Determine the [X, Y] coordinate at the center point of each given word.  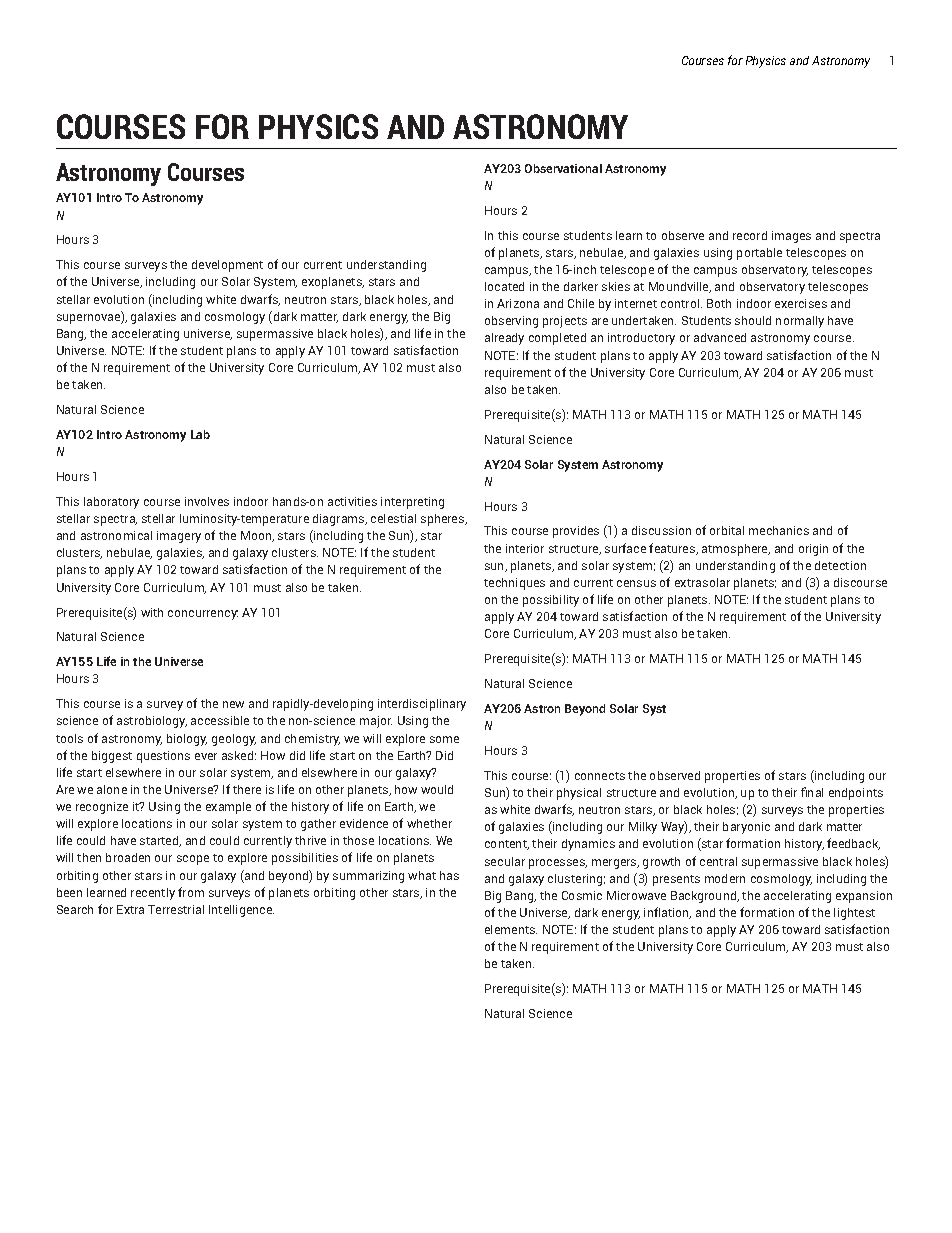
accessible [220, 720]
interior [525, 548]
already [504, 339]
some [444, 739]
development [227, 266]
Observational [563, 168]
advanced [720, 337]
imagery [179, 537]
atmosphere [736, 550]
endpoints [856, 794]
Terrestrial [176, 909]
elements [511, 929]
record [750, 235]
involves [207, 501]
